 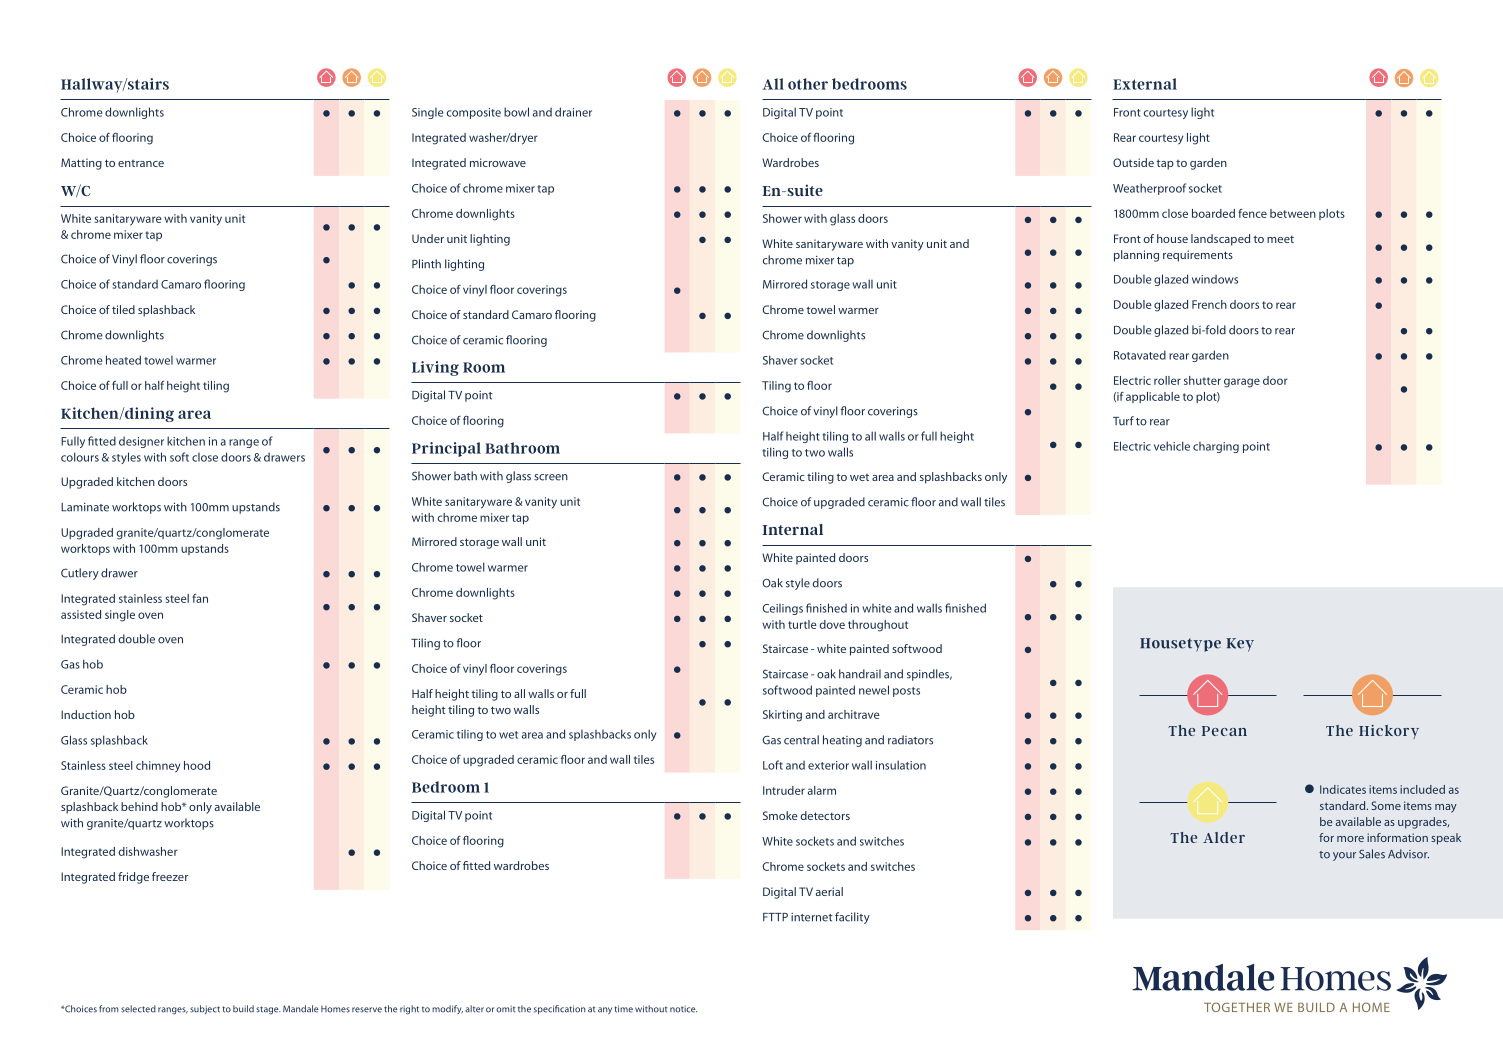 What do you see at coordinates (808, 84) in the document?
I see `other` at bounding box center [808, 84].
